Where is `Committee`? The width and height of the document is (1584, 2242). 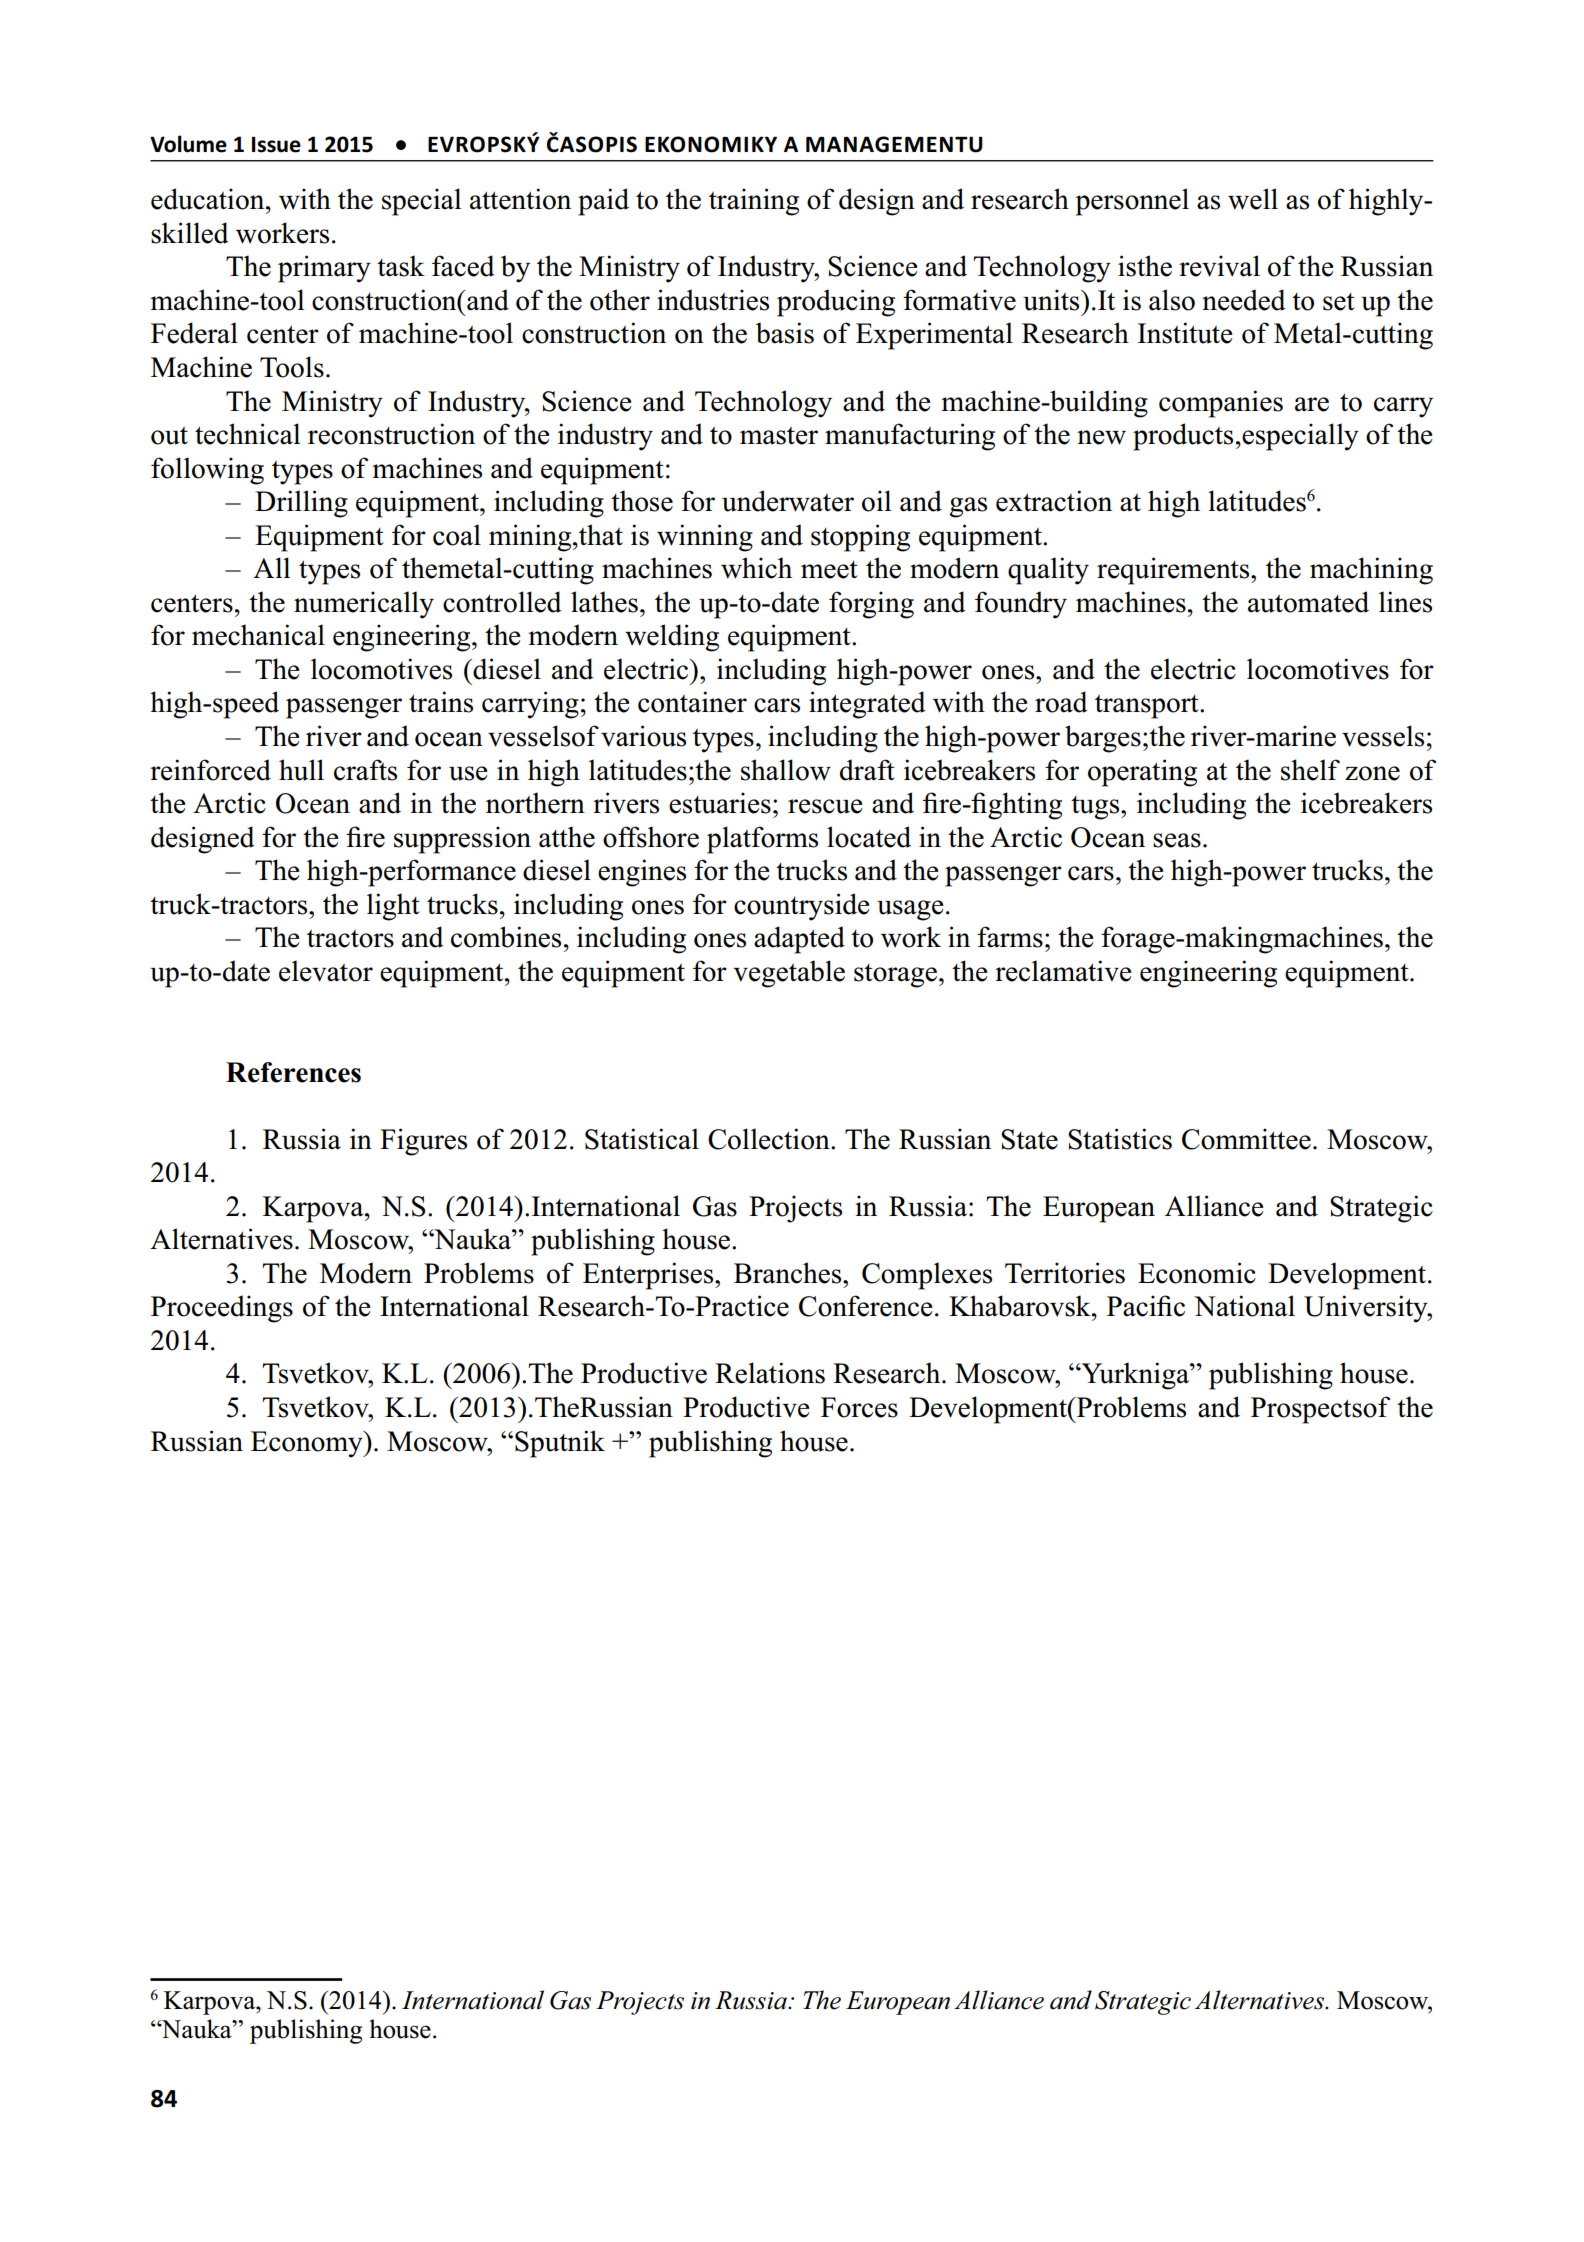 Committee is located at coordinates (1246, 1139).
